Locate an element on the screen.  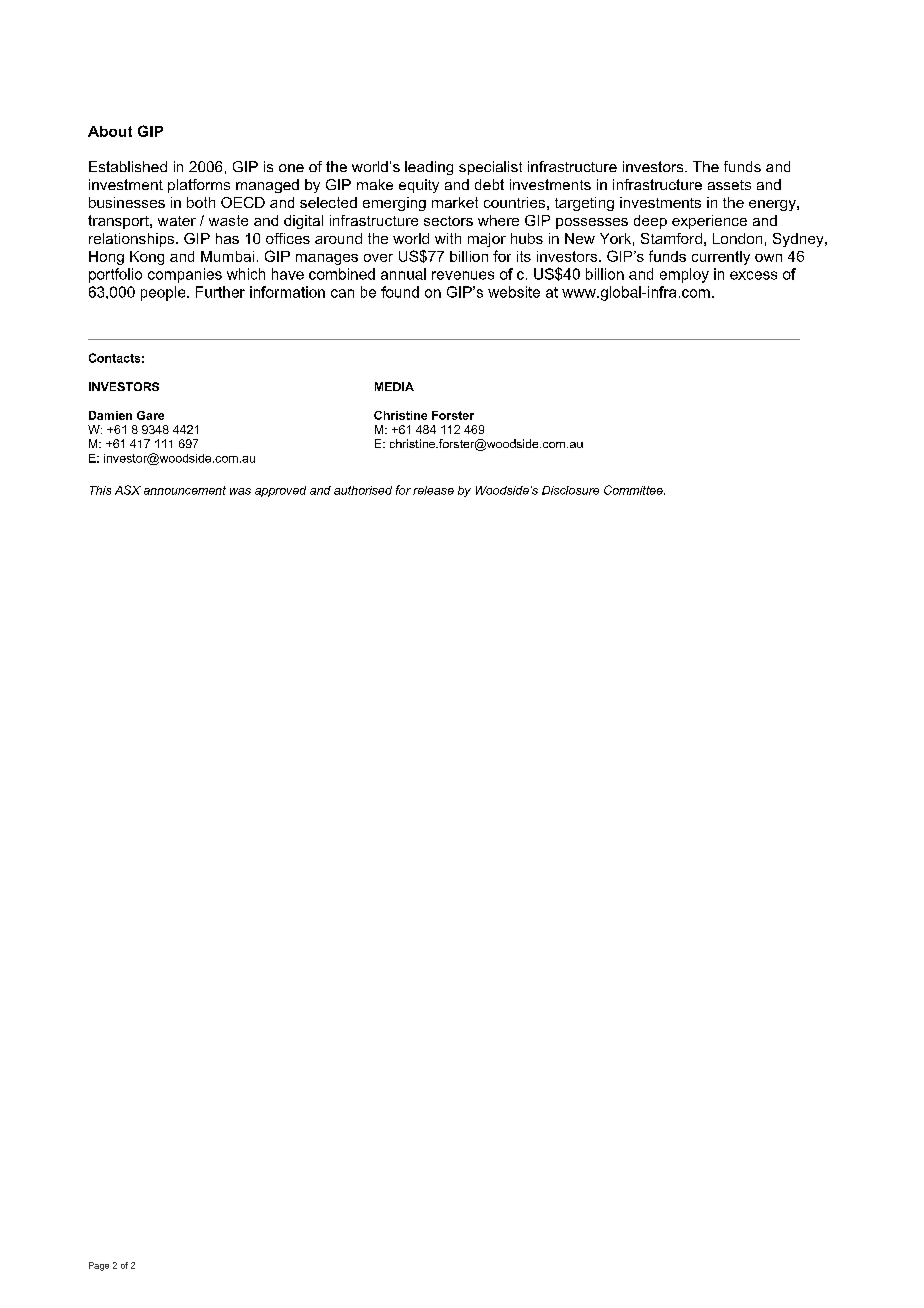
Page is located at coordinates (99, 1266).
